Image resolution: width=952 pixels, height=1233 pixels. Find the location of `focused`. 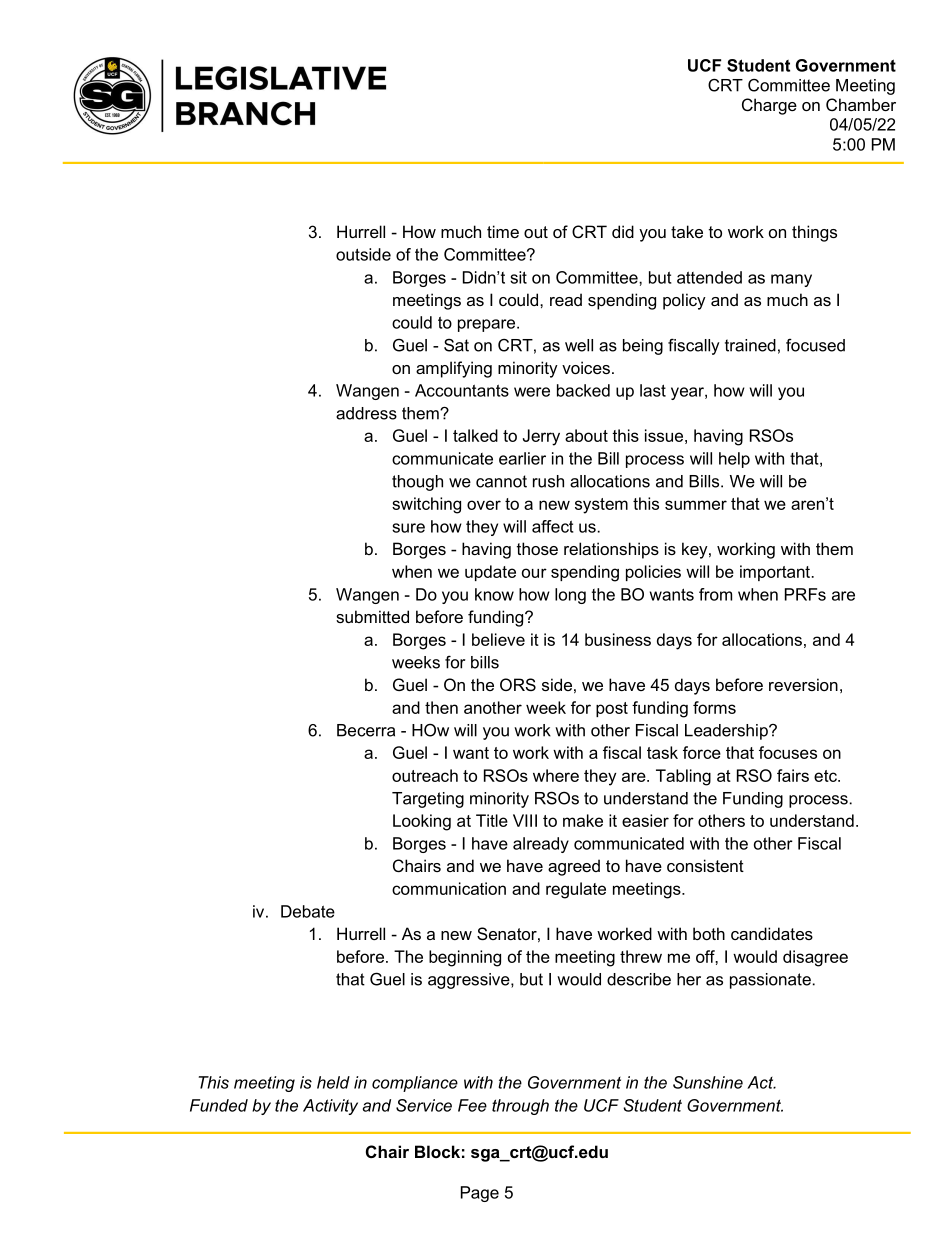

focused is located at coordinates (815, 345).
